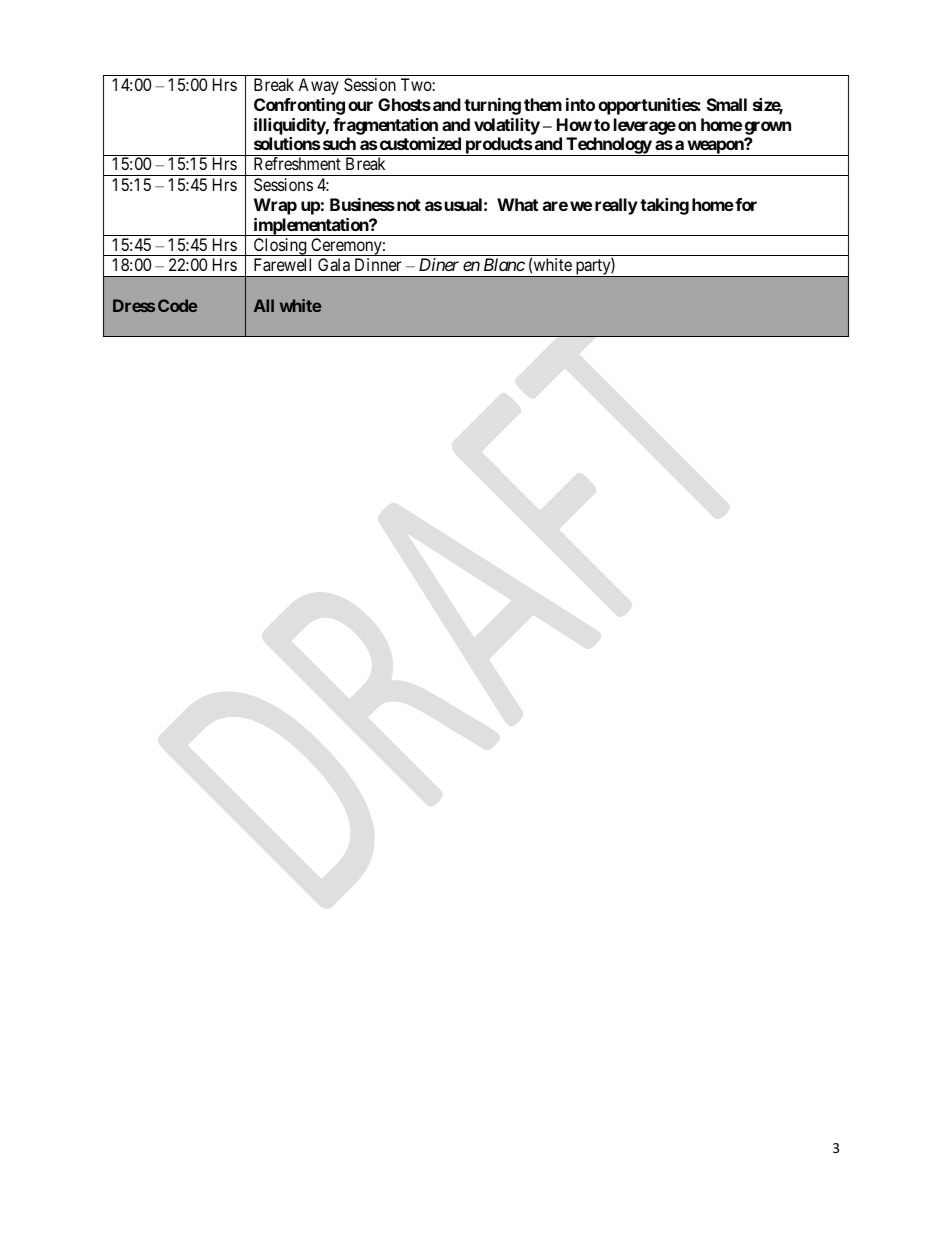  I want to click on taking, so click(664, 206).
